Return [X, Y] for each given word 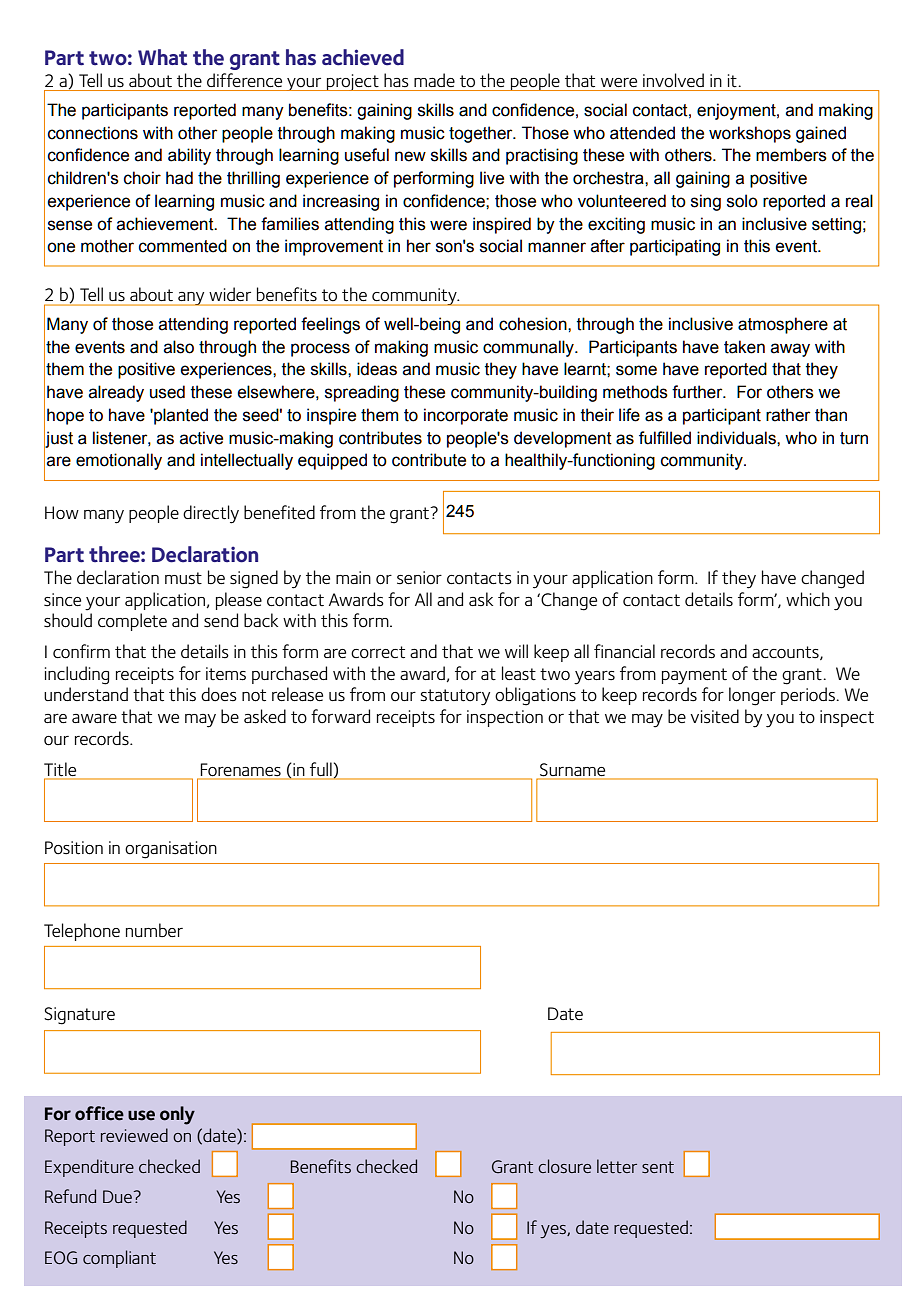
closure [564, 1166]
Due [117, 1196]
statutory [455, 697]
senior [419, 578]
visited [714, 716]
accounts [786, 653]
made [434, 80]
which [808, 599]
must [183, 578]
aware [94, 718]
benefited [279, 512]
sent [658, 1167]
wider [230, 294]
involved [673, 80]
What [162, 57]
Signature [79, 1016]
